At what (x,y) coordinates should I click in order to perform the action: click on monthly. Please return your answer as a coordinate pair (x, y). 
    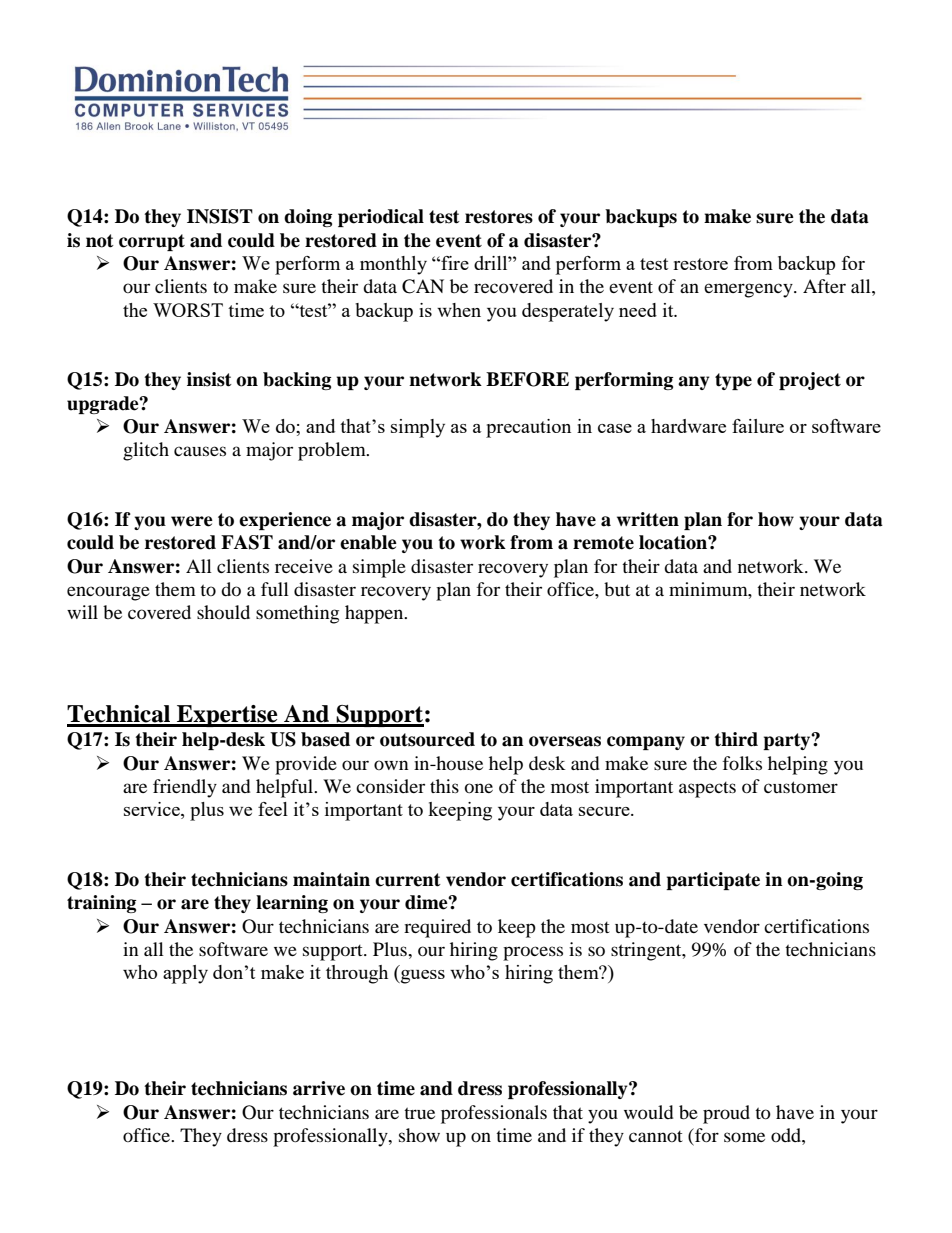
    Looking at the image, I should click on (393, 265).
